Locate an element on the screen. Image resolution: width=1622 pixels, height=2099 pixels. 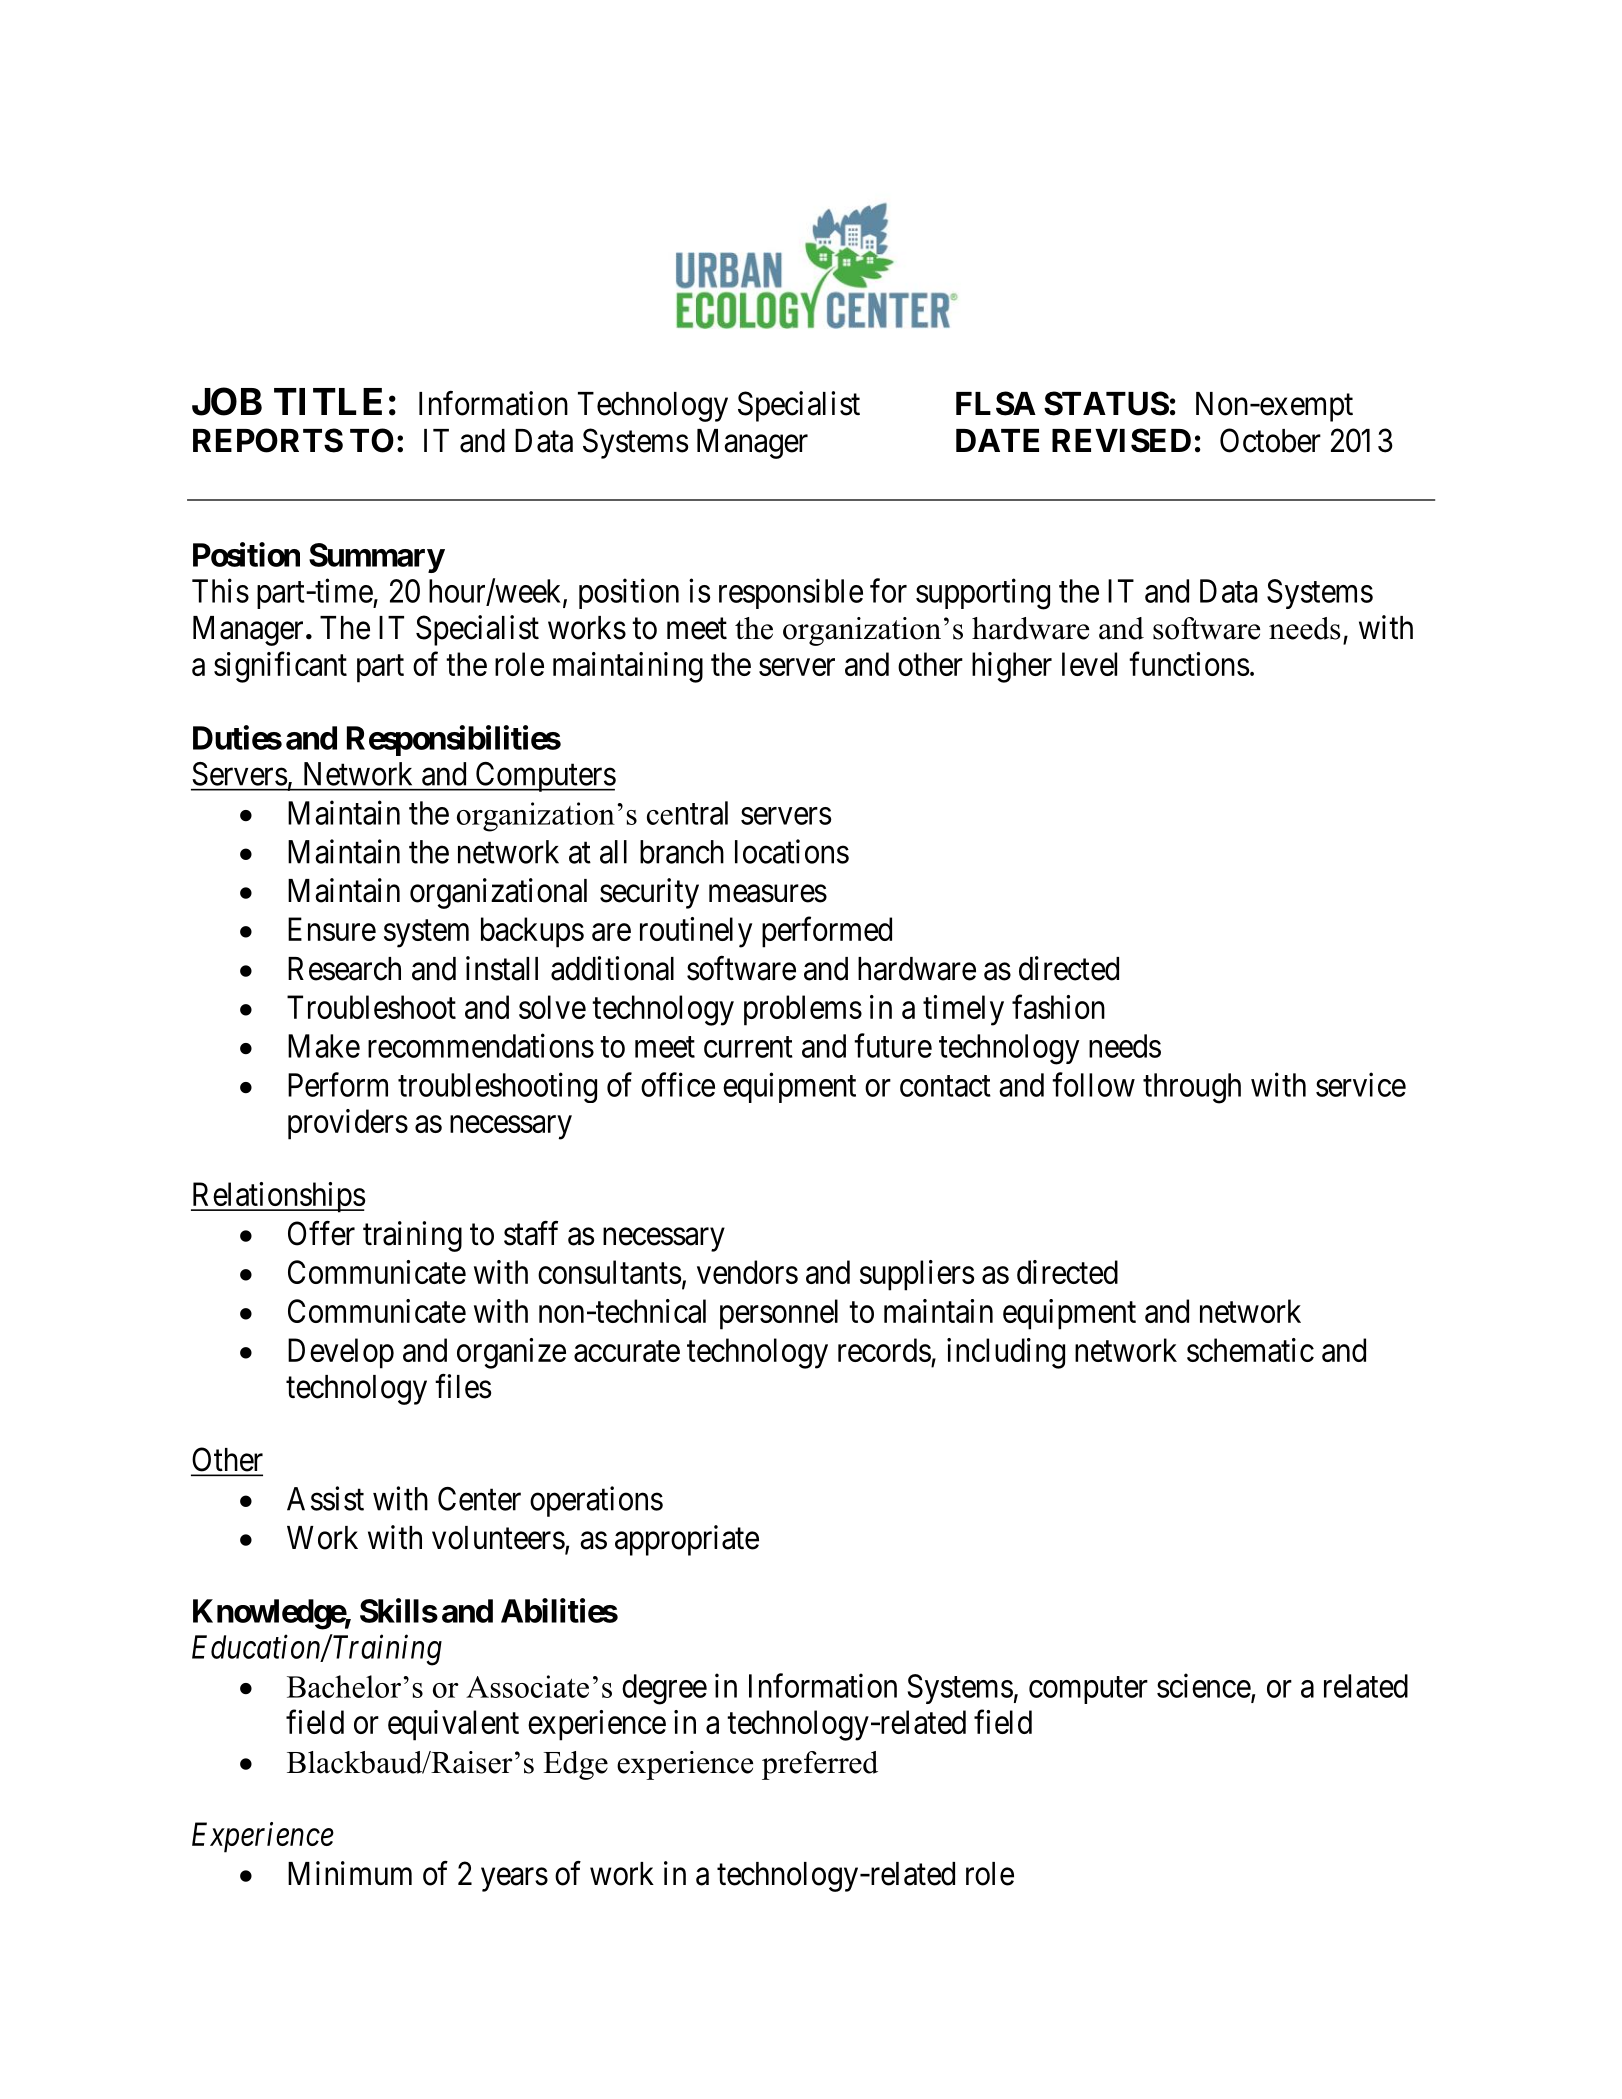
TITLE is located at coordinates (328, 401).
